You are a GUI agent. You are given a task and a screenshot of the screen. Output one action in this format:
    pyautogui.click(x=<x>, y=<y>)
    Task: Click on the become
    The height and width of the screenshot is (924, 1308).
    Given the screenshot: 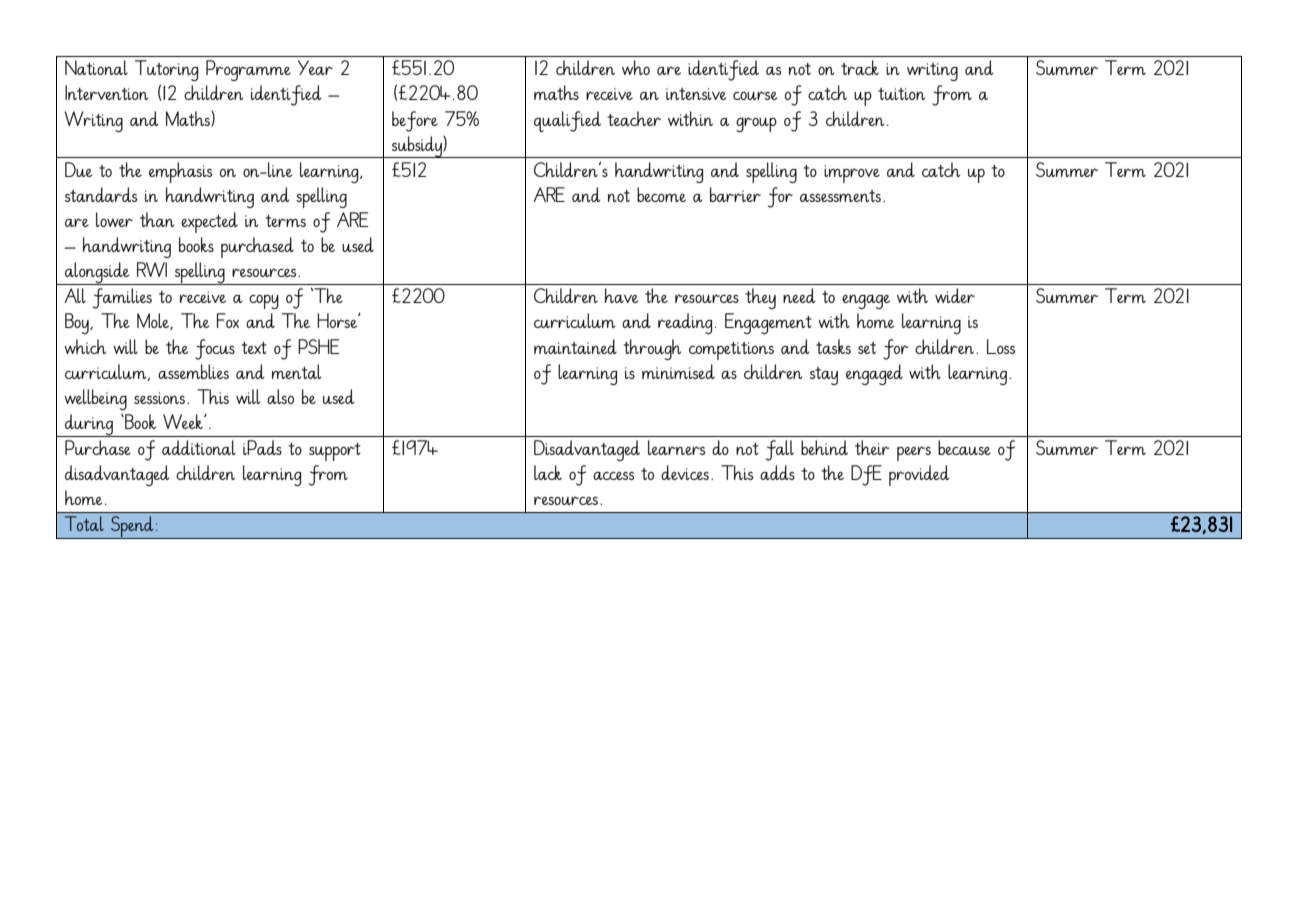 What is the action you would take?
    pyautogui.click(x=661, y=194)
